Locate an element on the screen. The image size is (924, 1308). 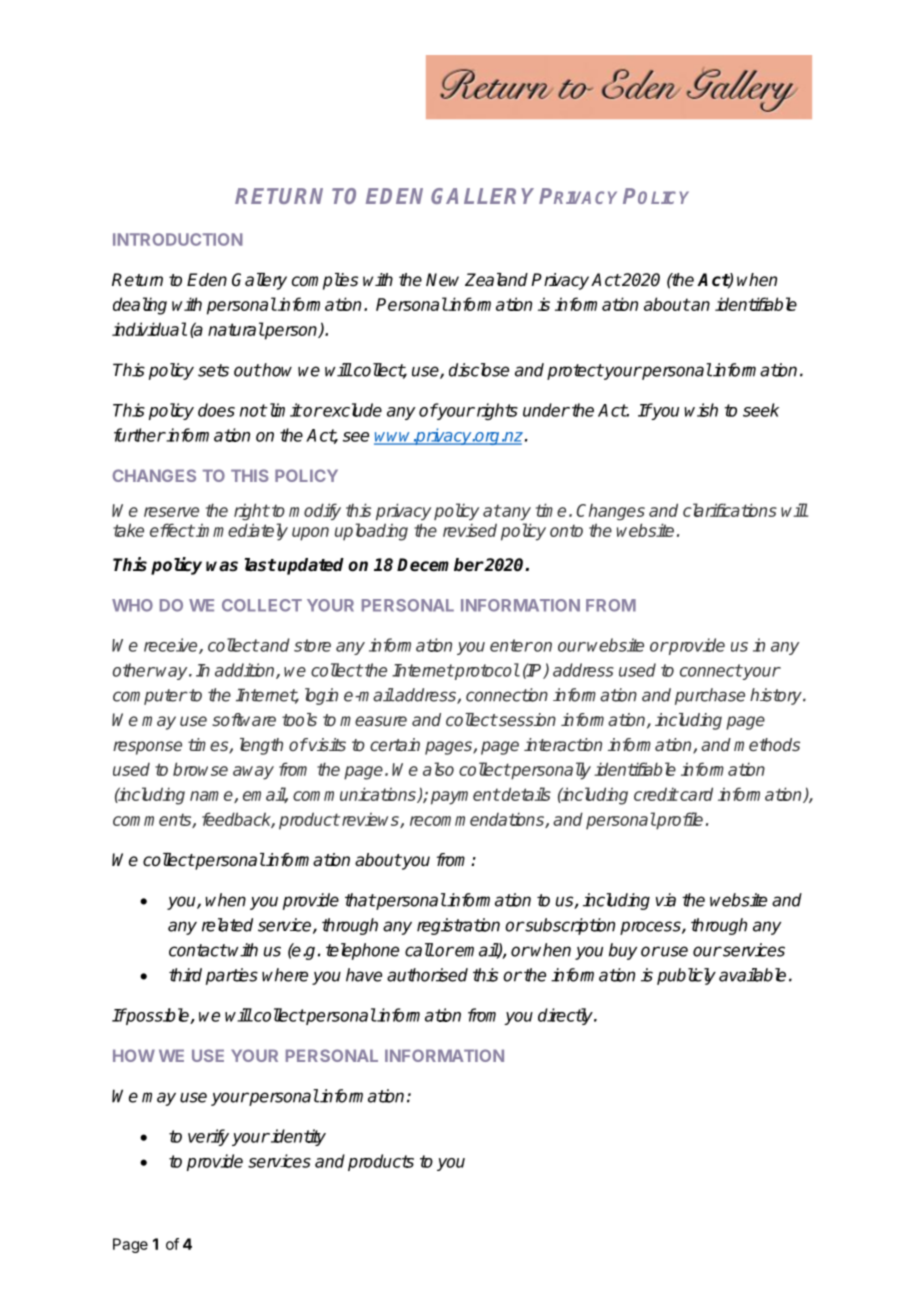
clarifications is located at coordinates (730, 510).
